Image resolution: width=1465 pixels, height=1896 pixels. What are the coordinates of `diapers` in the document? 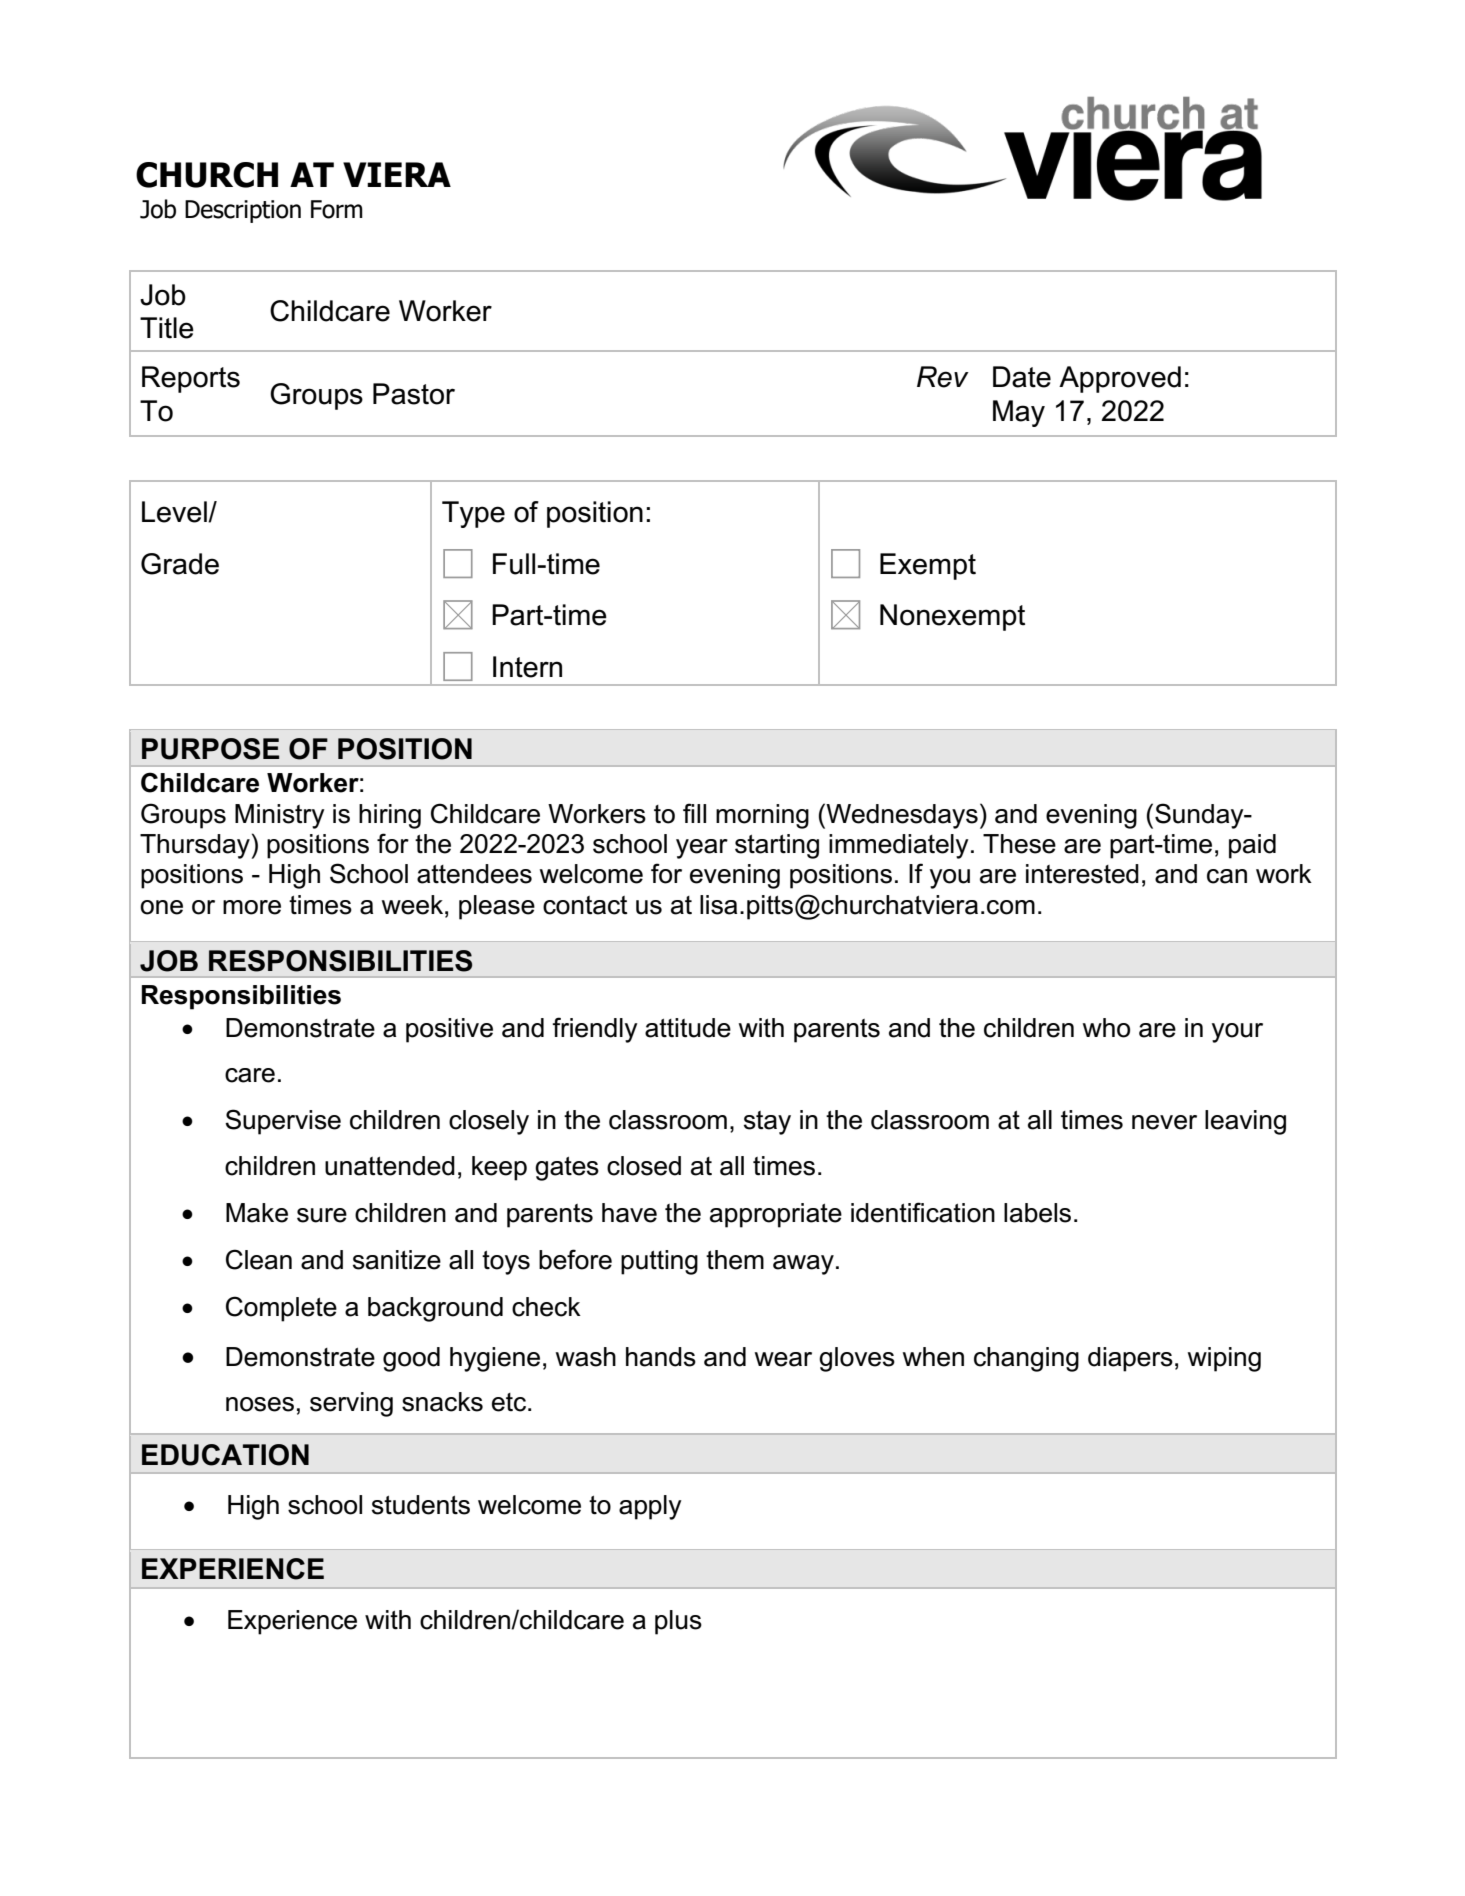 It's located at (1130, 1359).
